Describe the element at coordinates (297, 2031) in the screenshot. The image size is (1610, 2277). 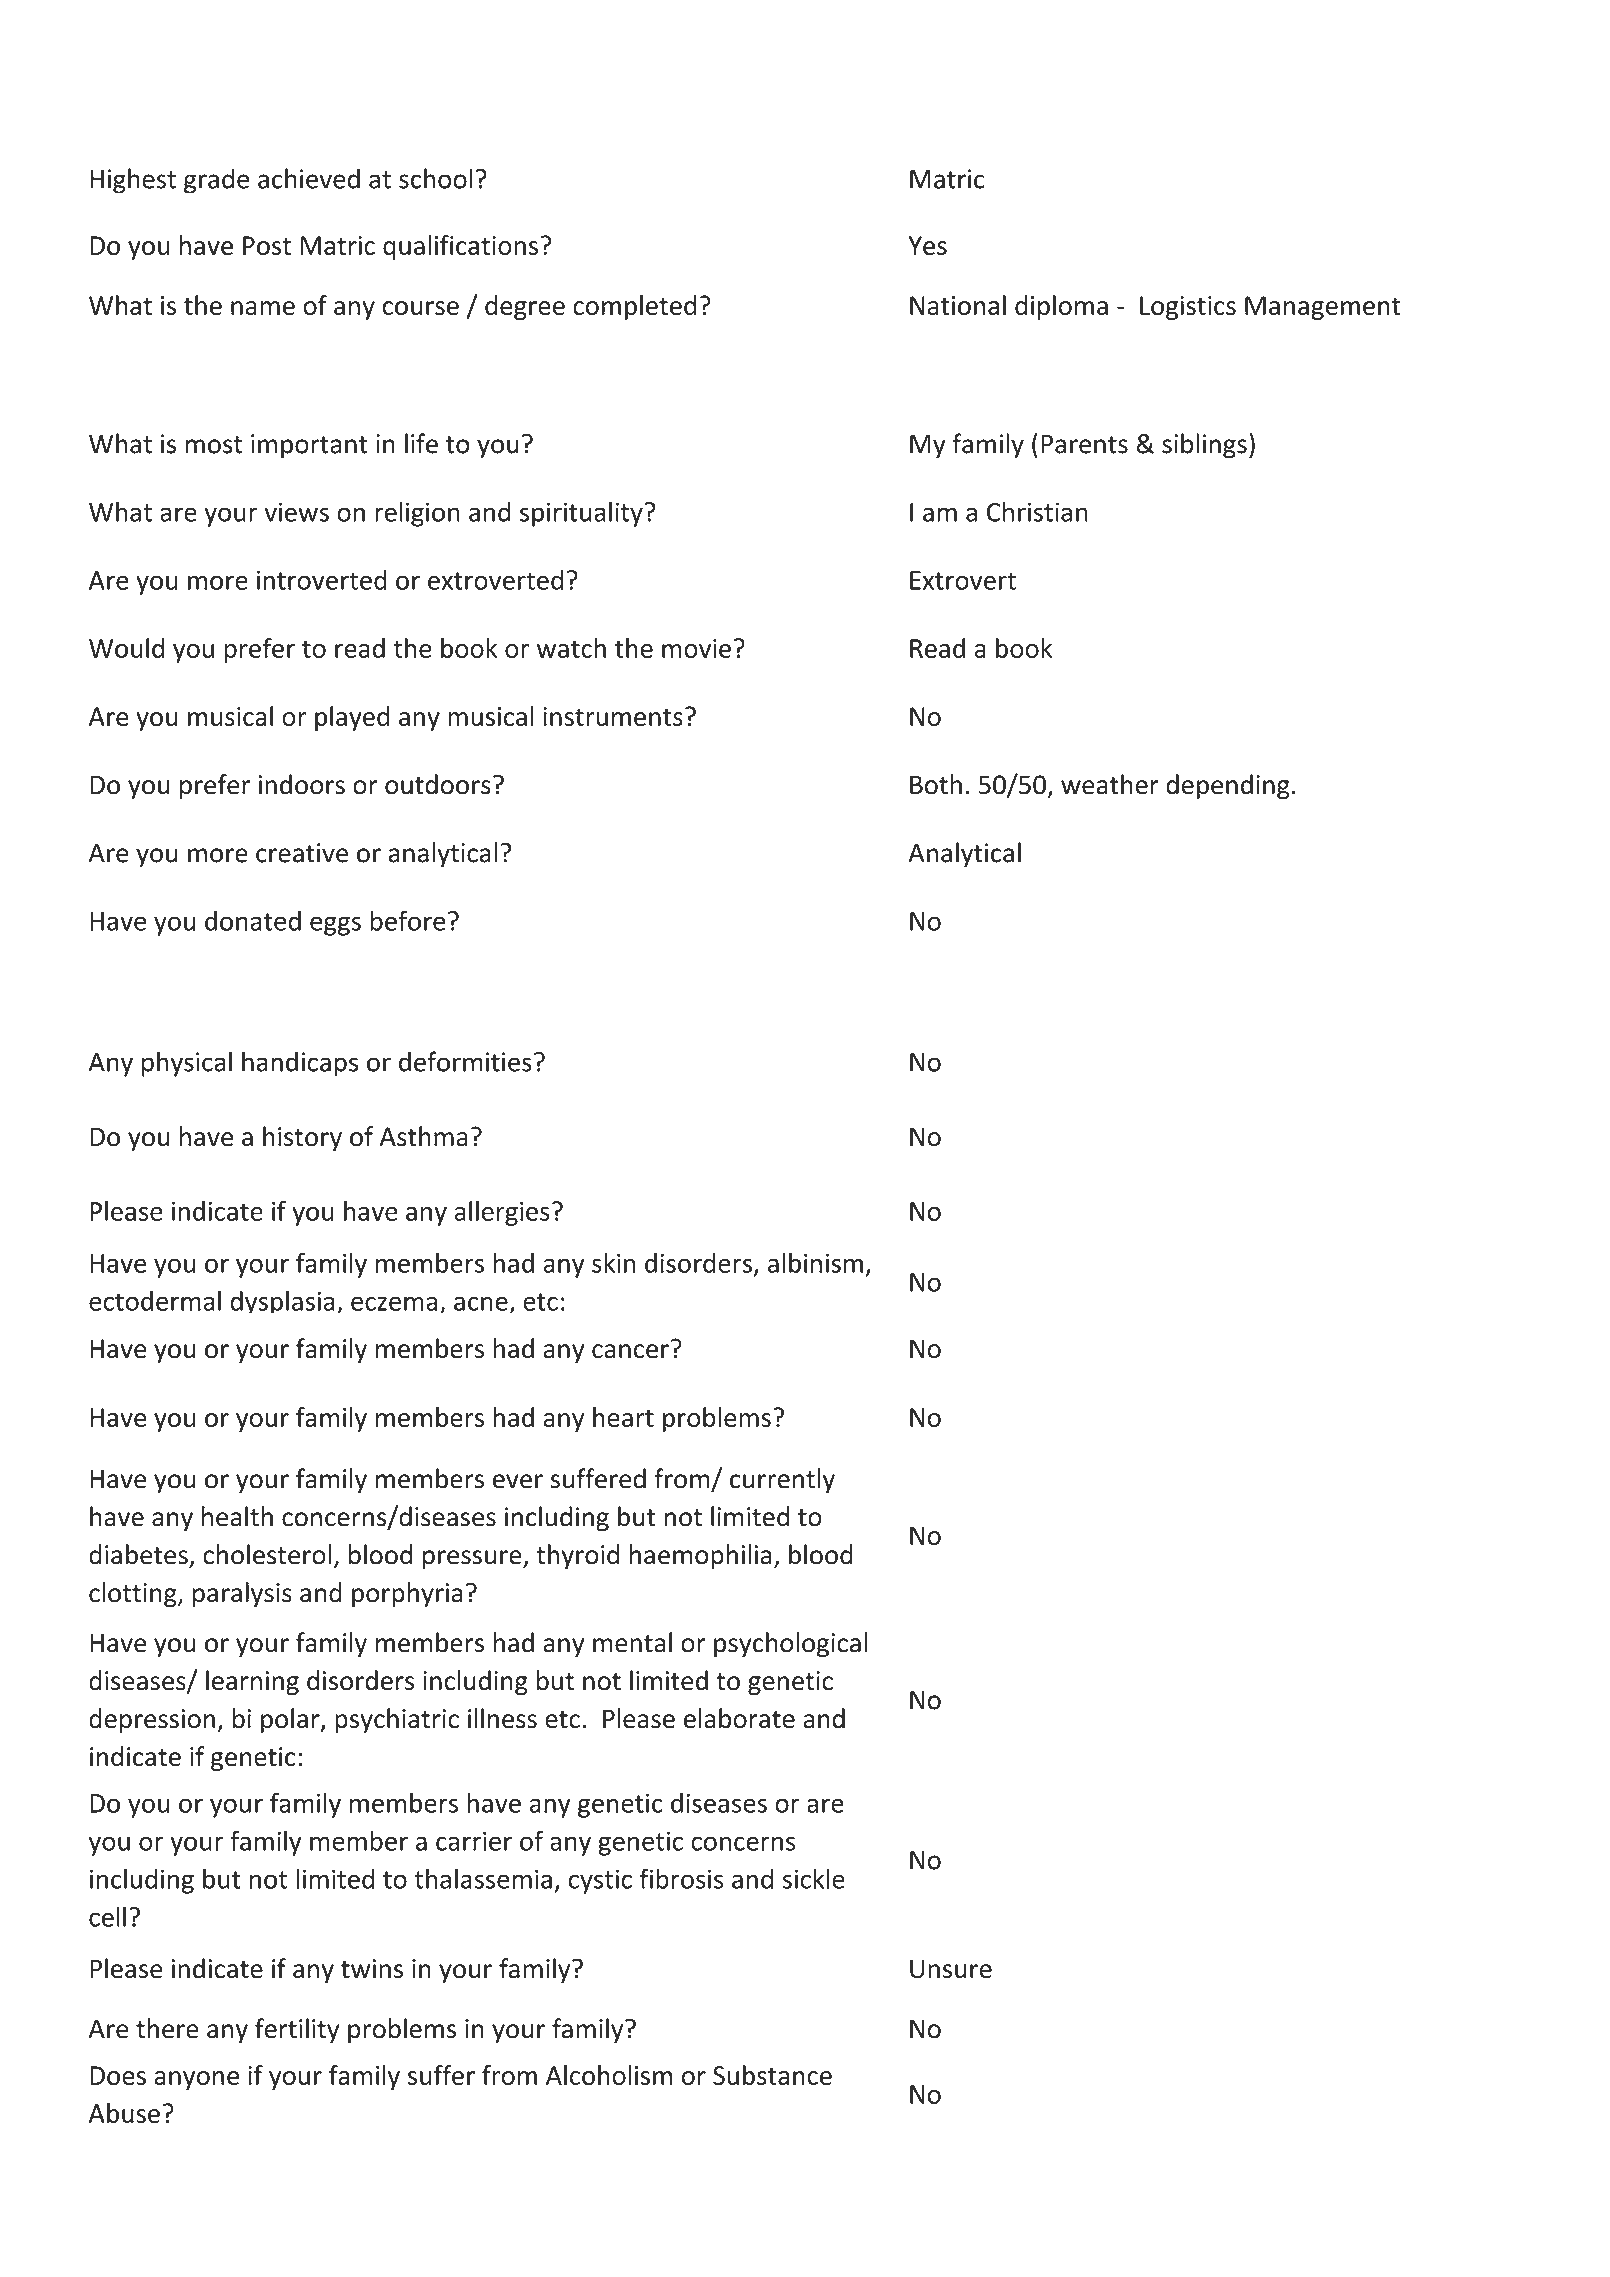
I see `fertility` at that location.
